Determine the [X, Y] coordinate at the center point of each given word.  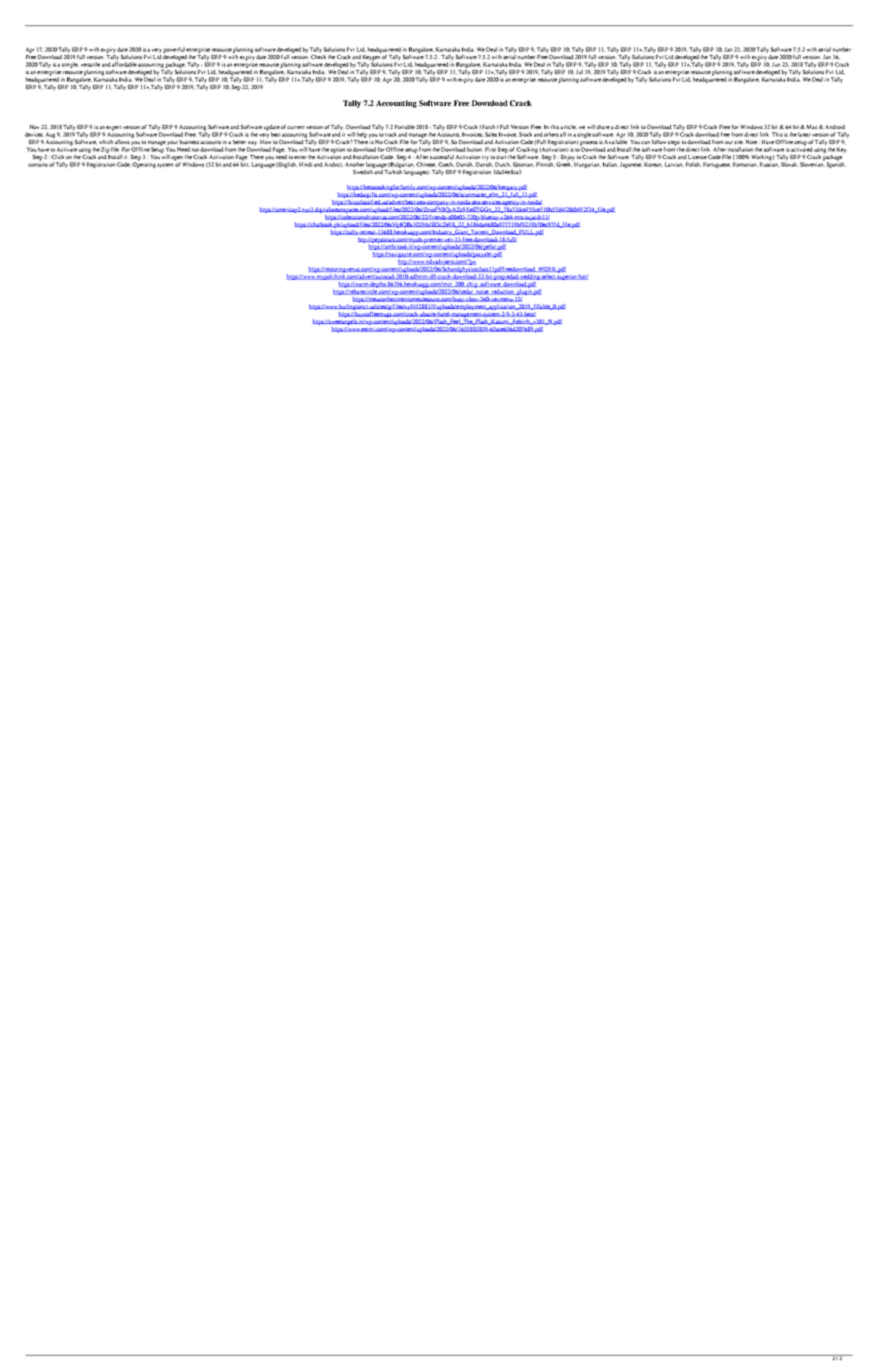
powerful [174, 50]
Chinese [426, 164]
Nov [34, 127]
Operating [144, 164]
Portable [405, 127]
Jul [579, 72]
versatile [90, 64]
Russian [769, 163]
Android [834, 127]
